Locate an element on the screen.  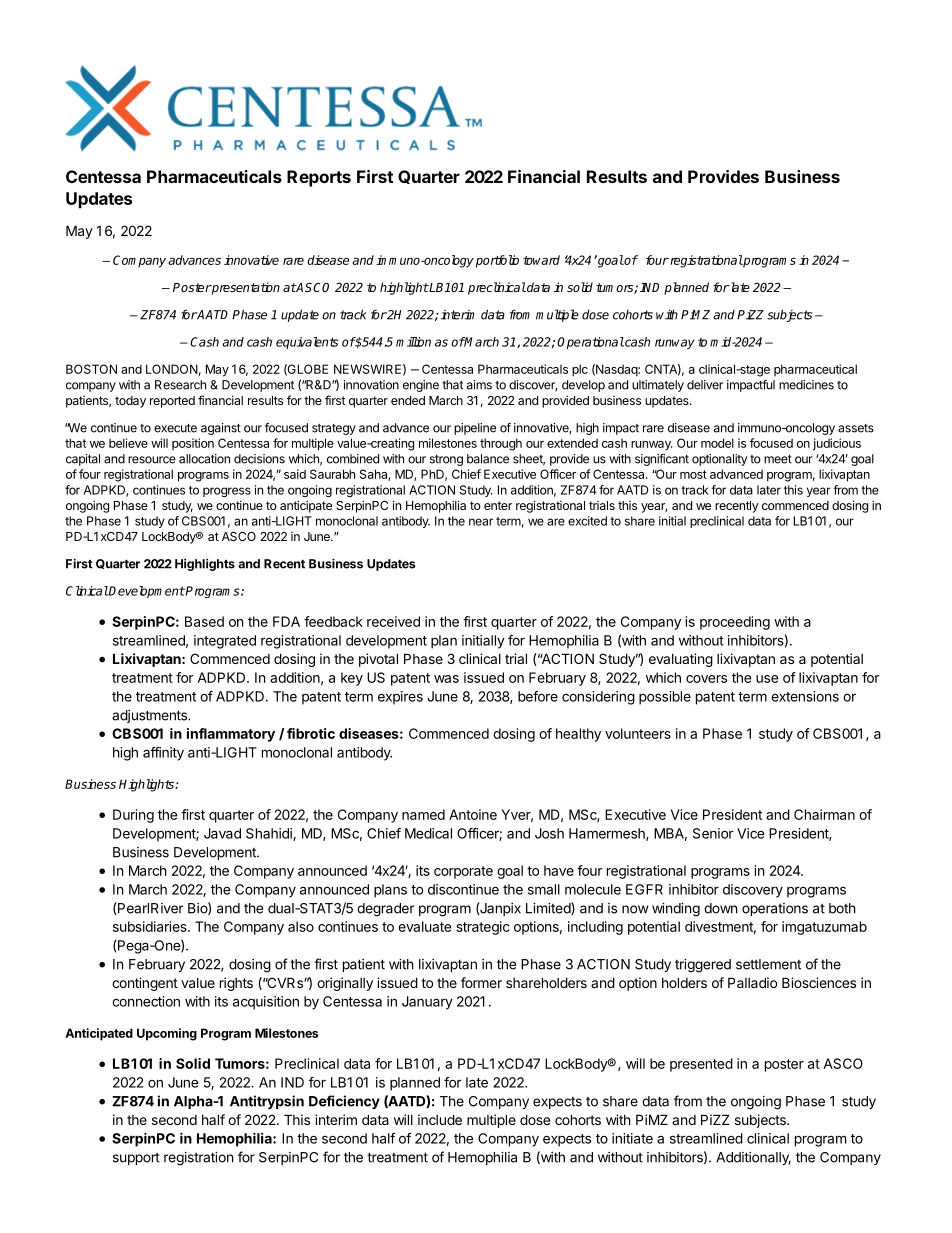
was is located at coordinates (446, 679).
